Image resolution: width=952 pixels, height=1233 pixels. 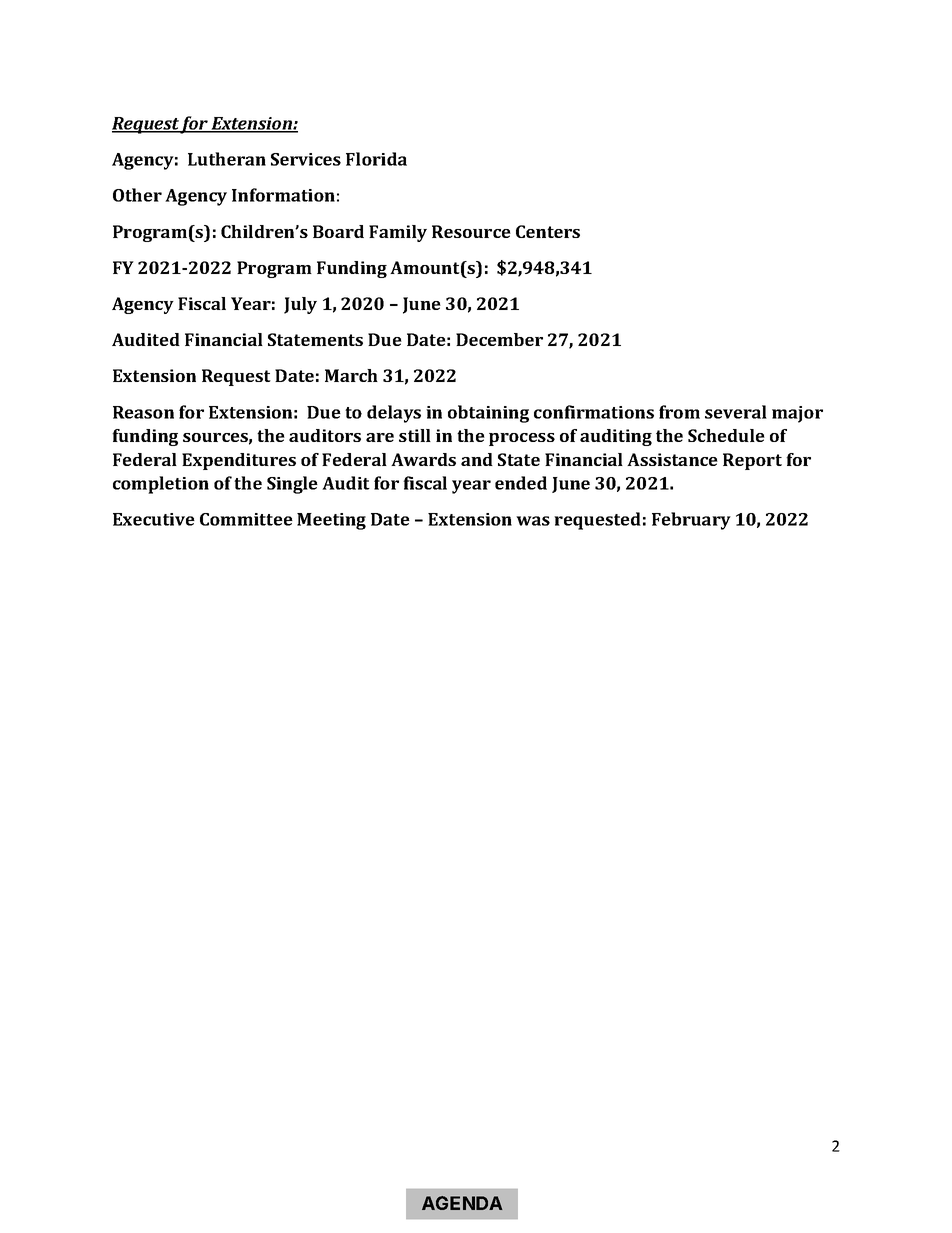 I want to click on Resource, so click(x=471, y=231).
